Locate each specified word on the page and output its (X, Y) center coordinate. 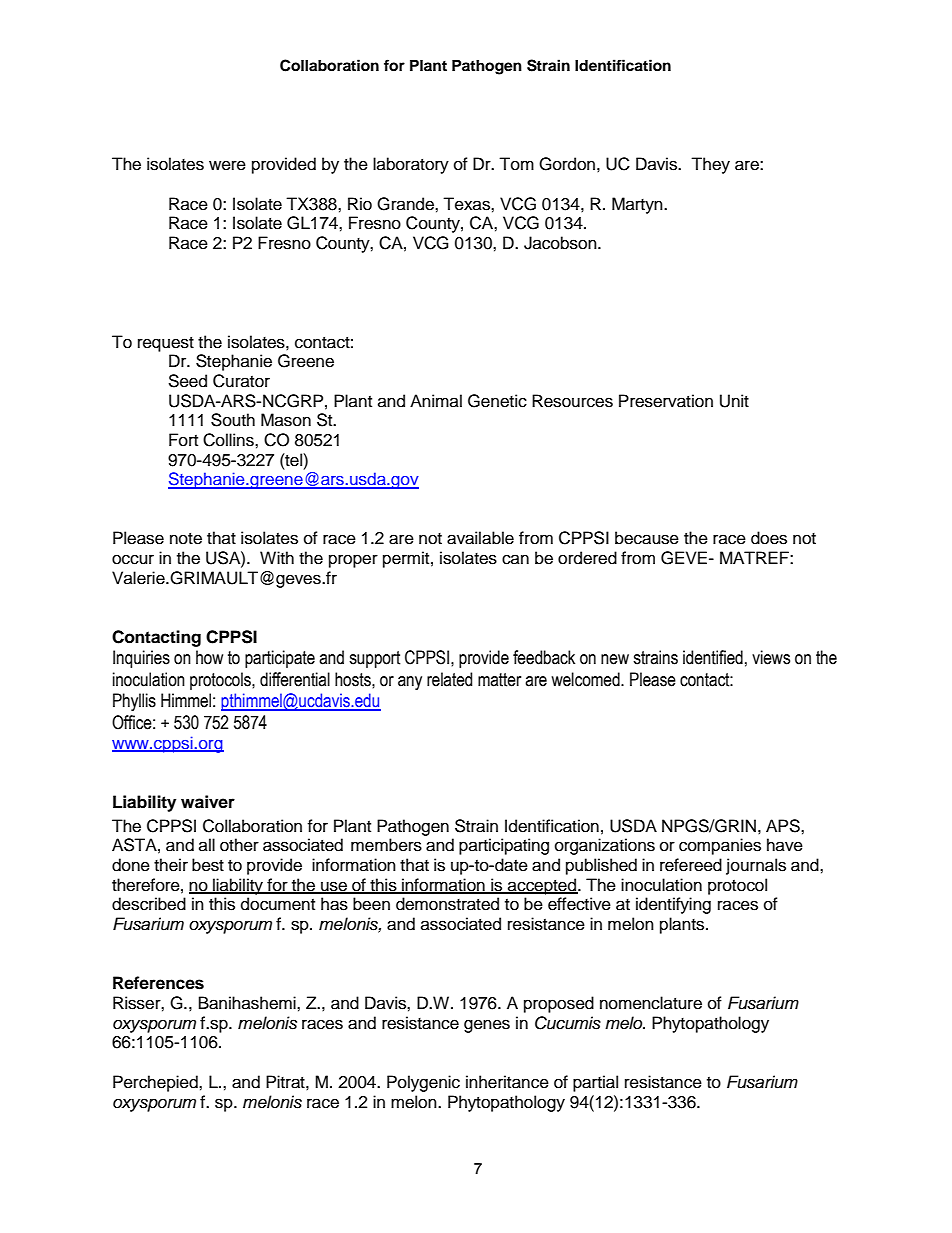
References (158, 983)
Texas (467, 204)
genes (487, 1026)
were (227, 165)
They (710, 165)
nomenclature (651, 1003)
